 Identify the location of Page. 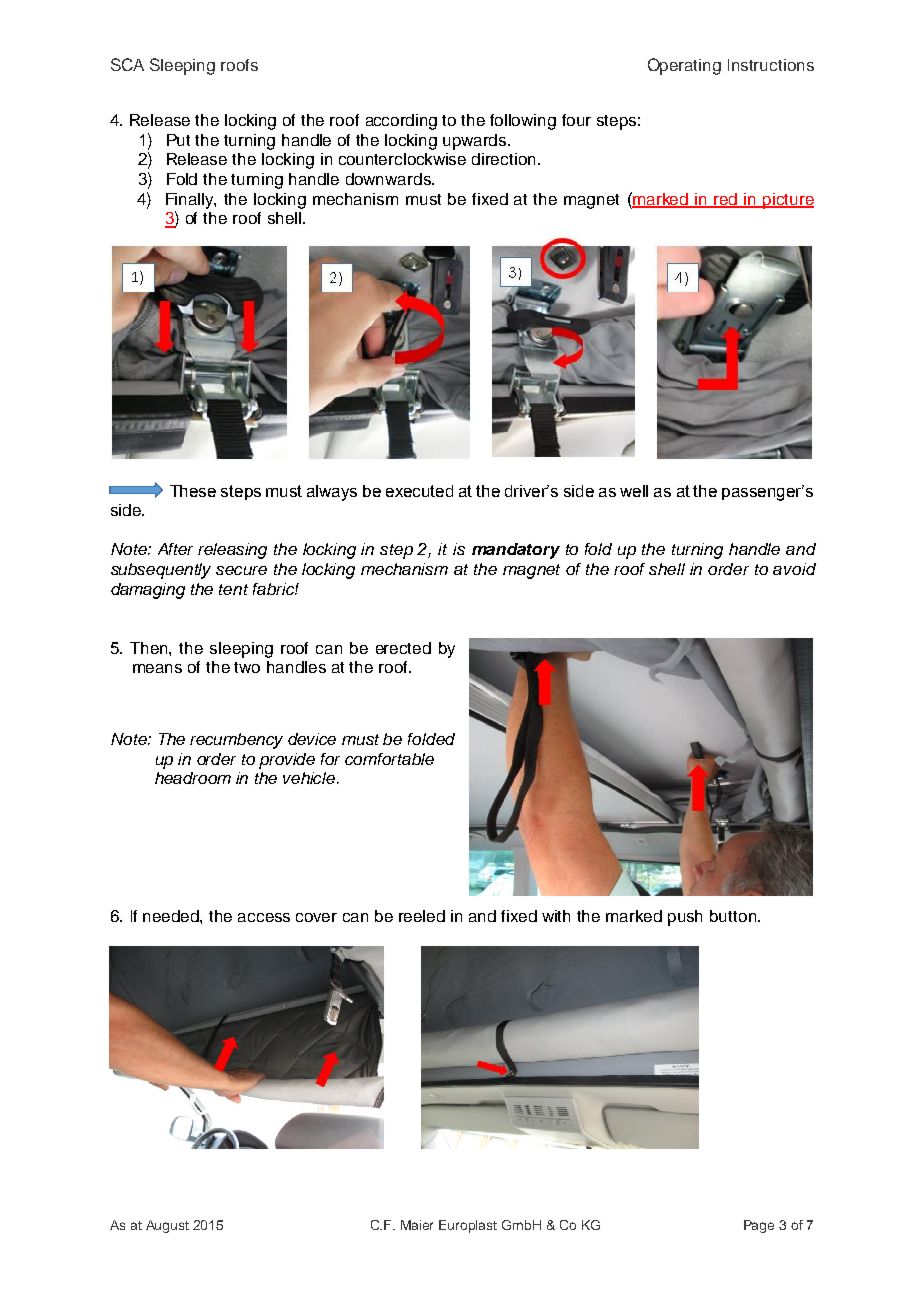
(759, 1226).
